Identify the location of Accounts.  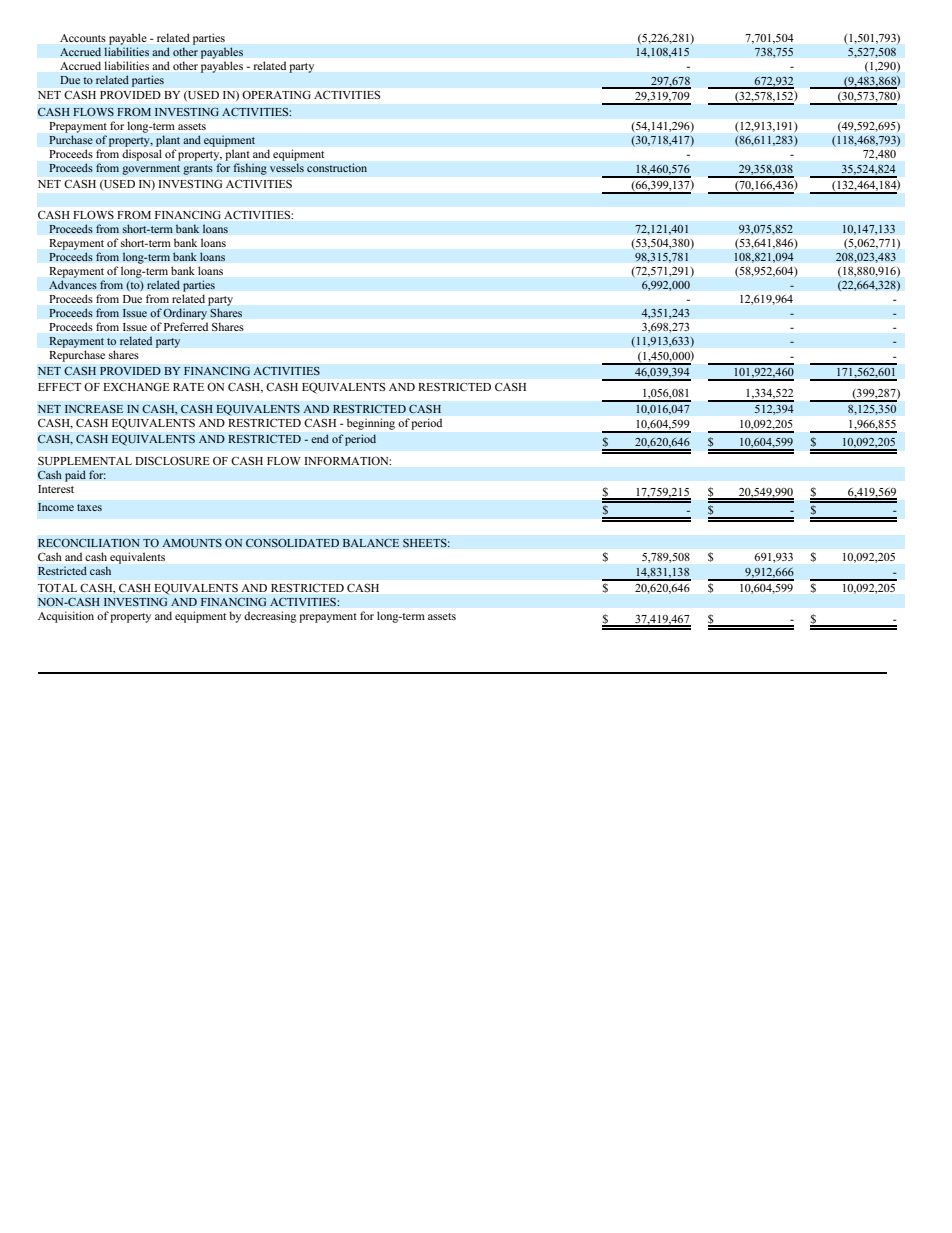
(83, 38).
